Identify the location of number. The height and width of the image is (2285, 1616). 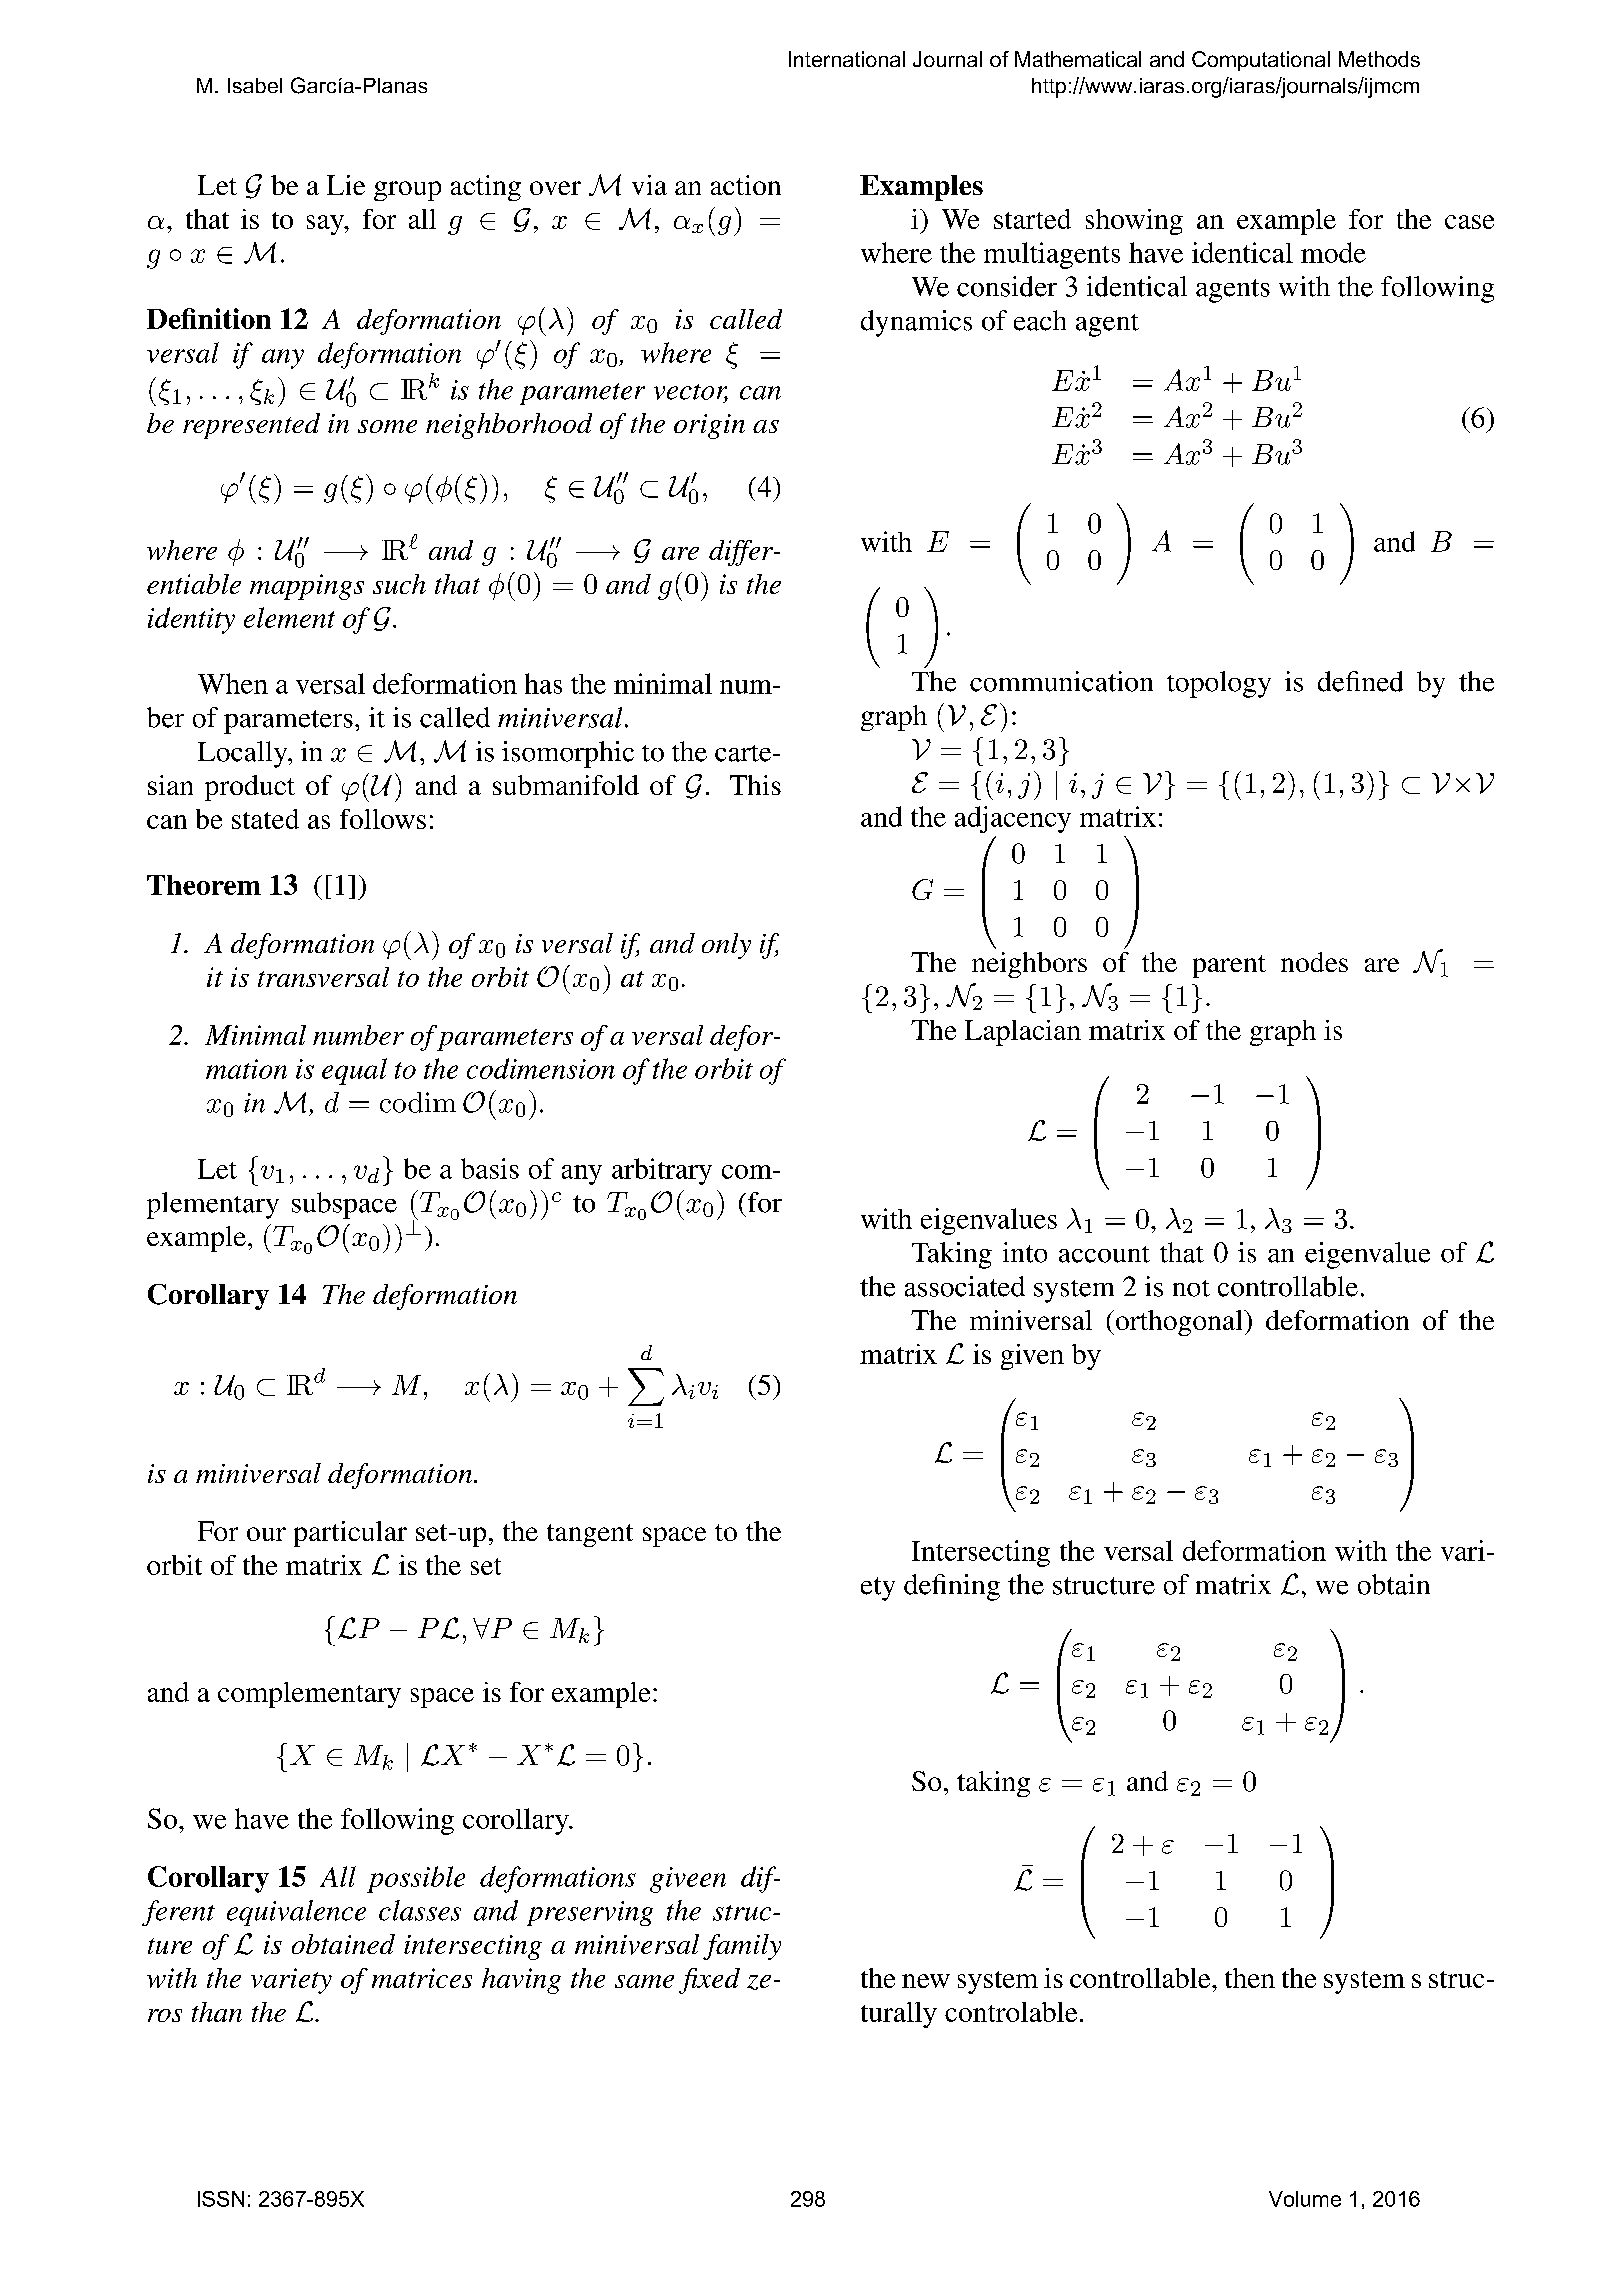
(358, 1035).
